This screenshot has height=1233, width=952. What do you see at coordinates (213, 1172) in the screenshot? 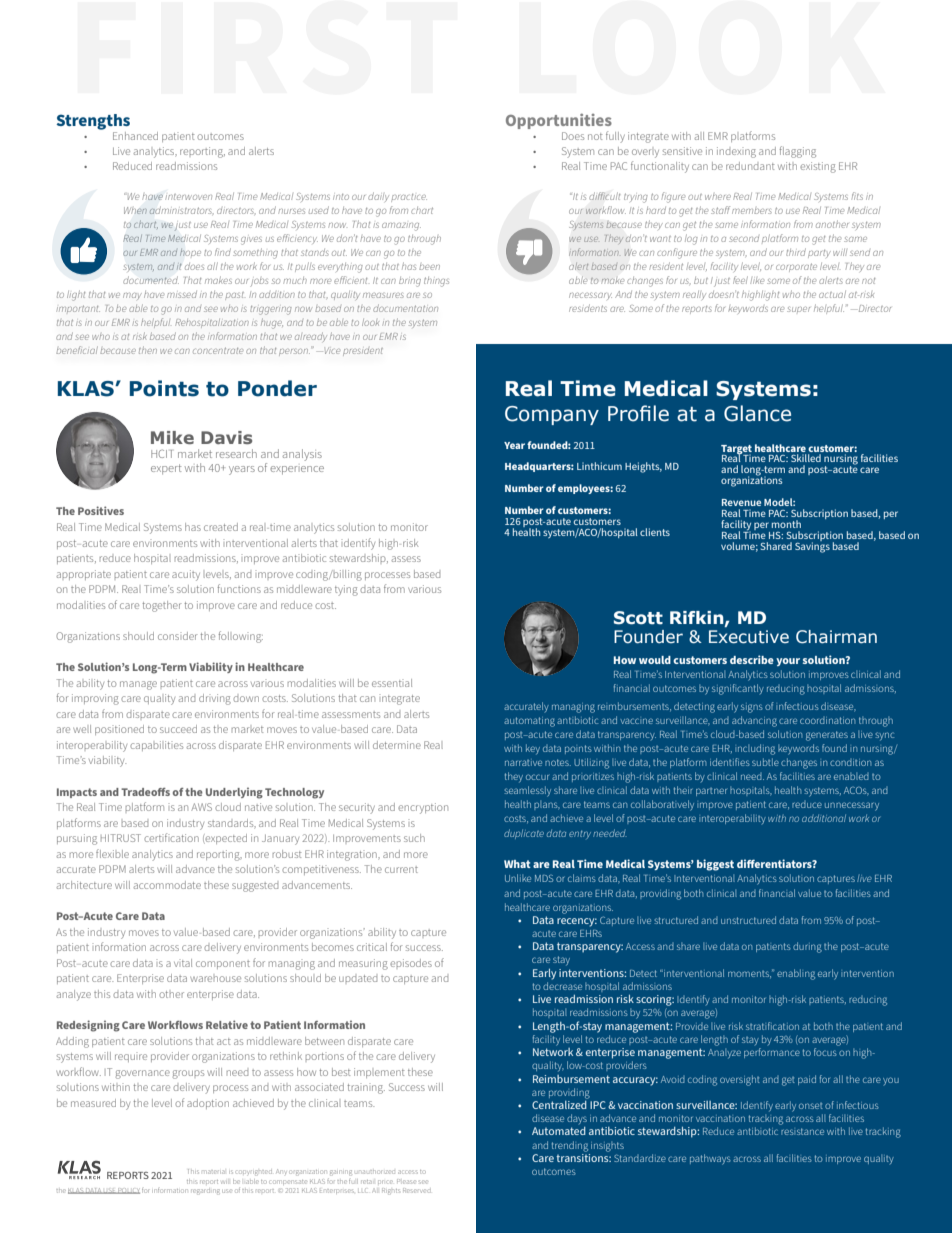
I see `material` at bounding box center [213, 1172].
